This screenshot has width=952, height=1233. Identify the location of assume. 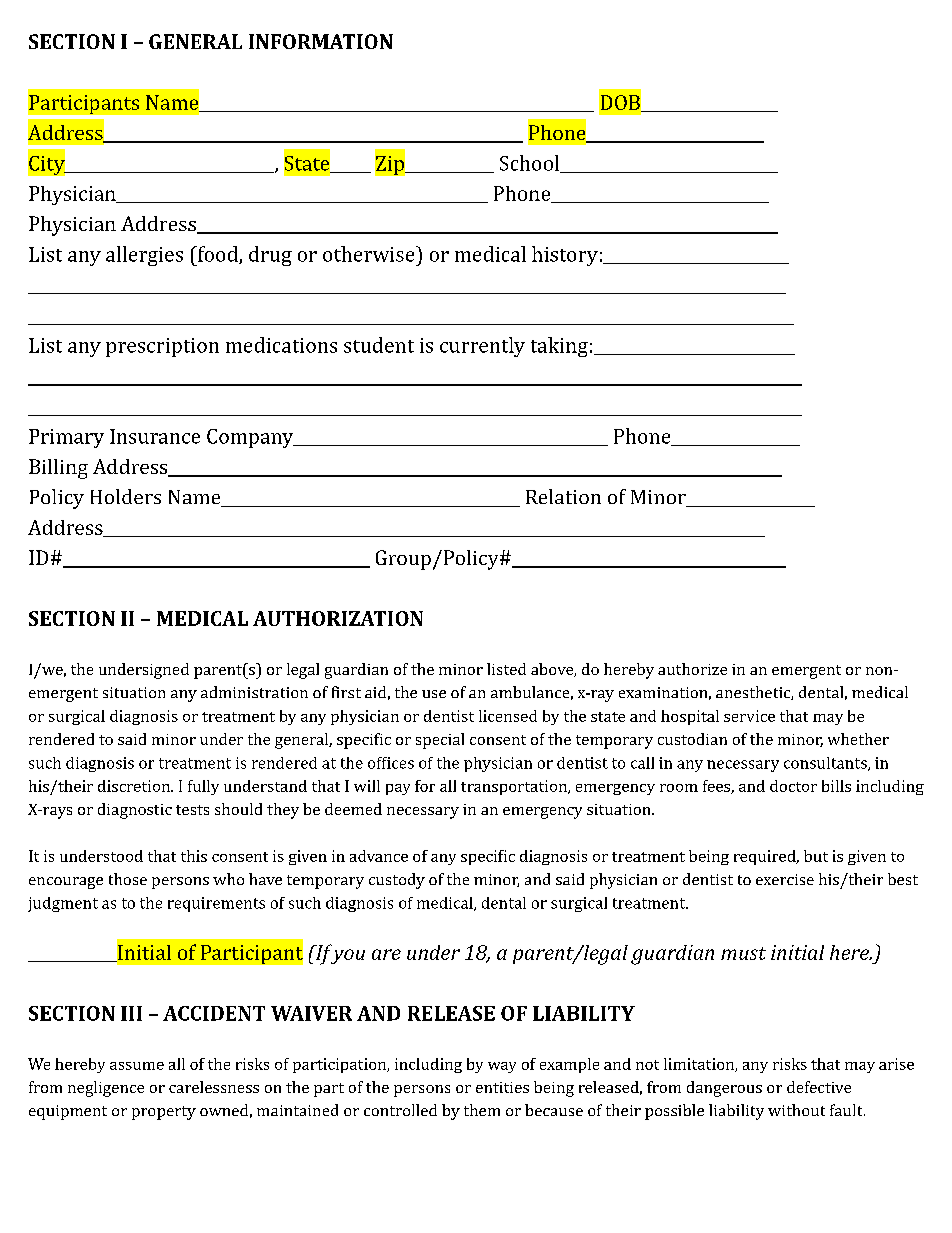
(137, 1066).
